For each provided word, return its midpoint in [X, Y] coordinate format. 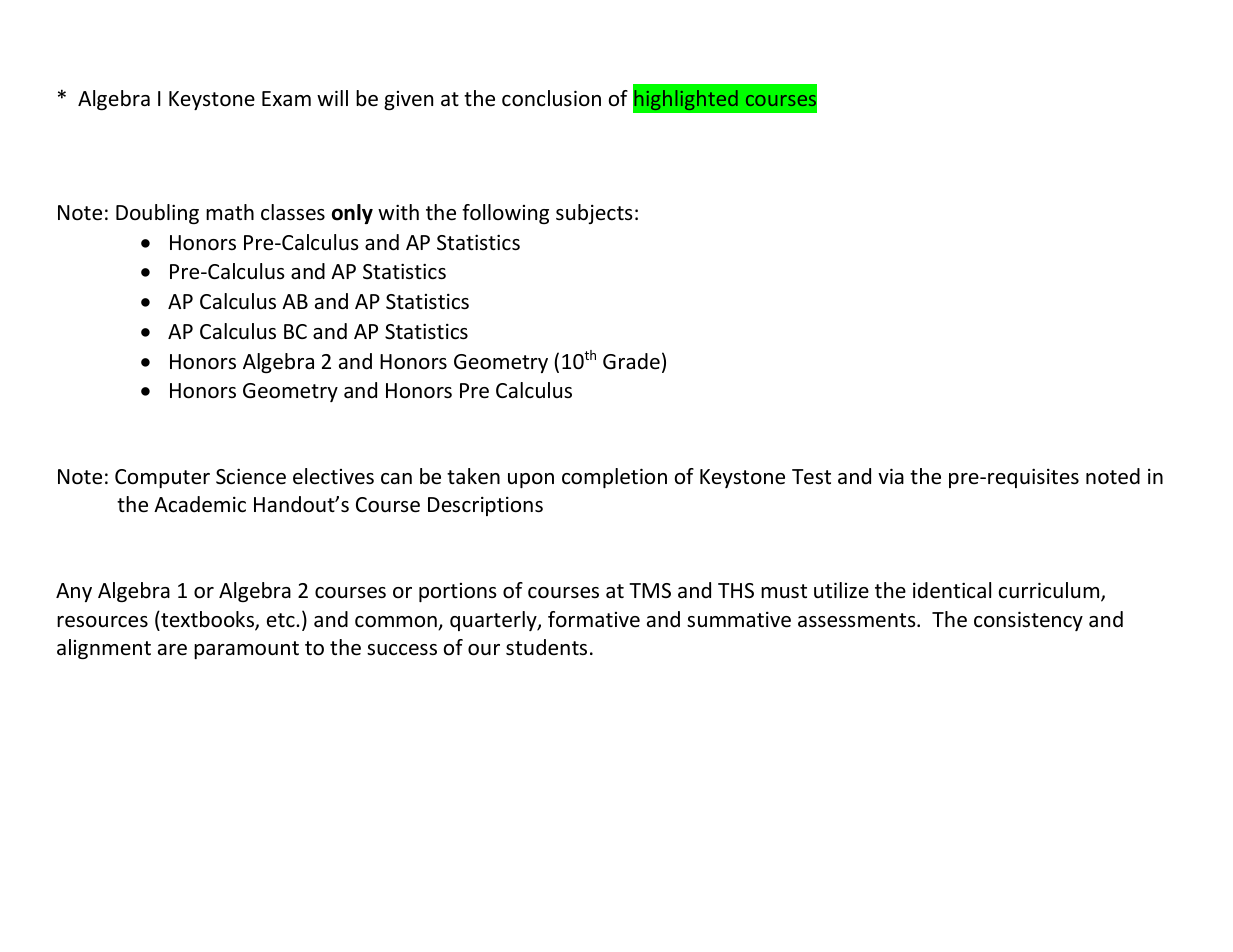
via [891, 476]
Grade [631, 361]
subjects [594, 214]
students [546, 647]
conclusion [551, 98]
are [172, 650]
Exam [286, 98]
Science [251, 476]
